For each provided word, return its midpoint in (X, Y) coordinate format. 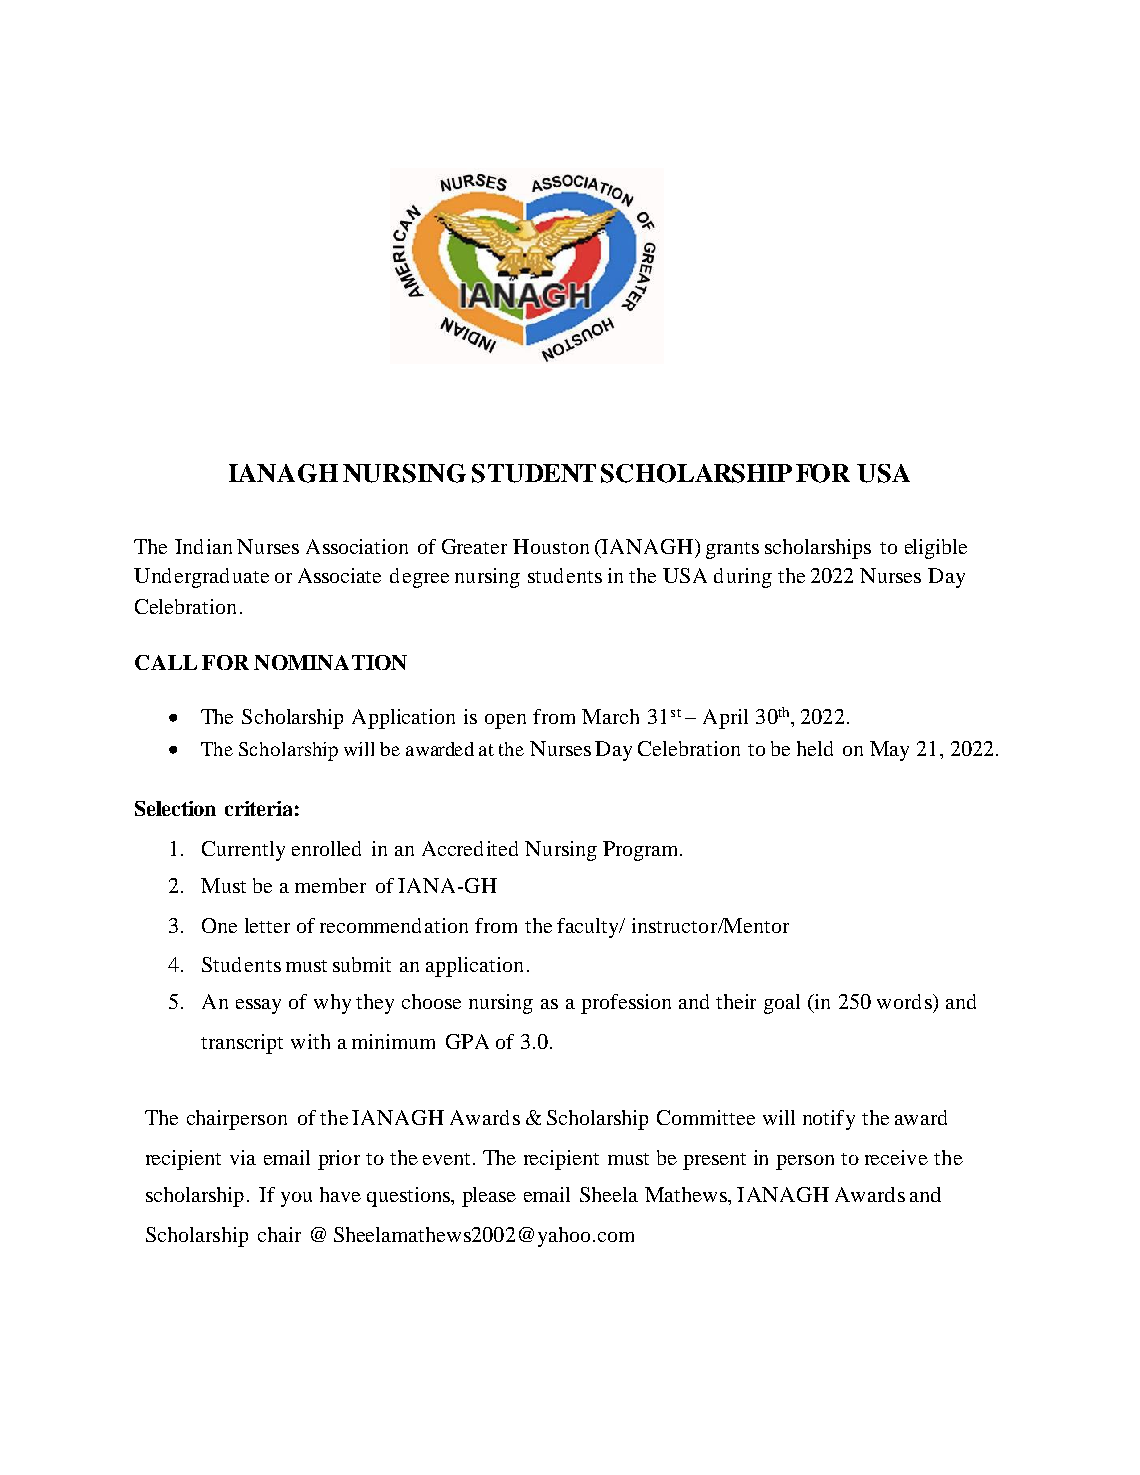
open (505, 721)
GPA (467, 1041)
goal (782, 1004)
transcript (242, 1044)
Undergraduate (201, 578)
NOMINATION (330, 662)
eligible (936, 549)
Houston (551, 546)
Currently (243, 851)
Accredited (470, 848)
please (489, 1197)
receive (896, 1157)
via (243, 1157)
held (815, 748)
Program (642, 851)
